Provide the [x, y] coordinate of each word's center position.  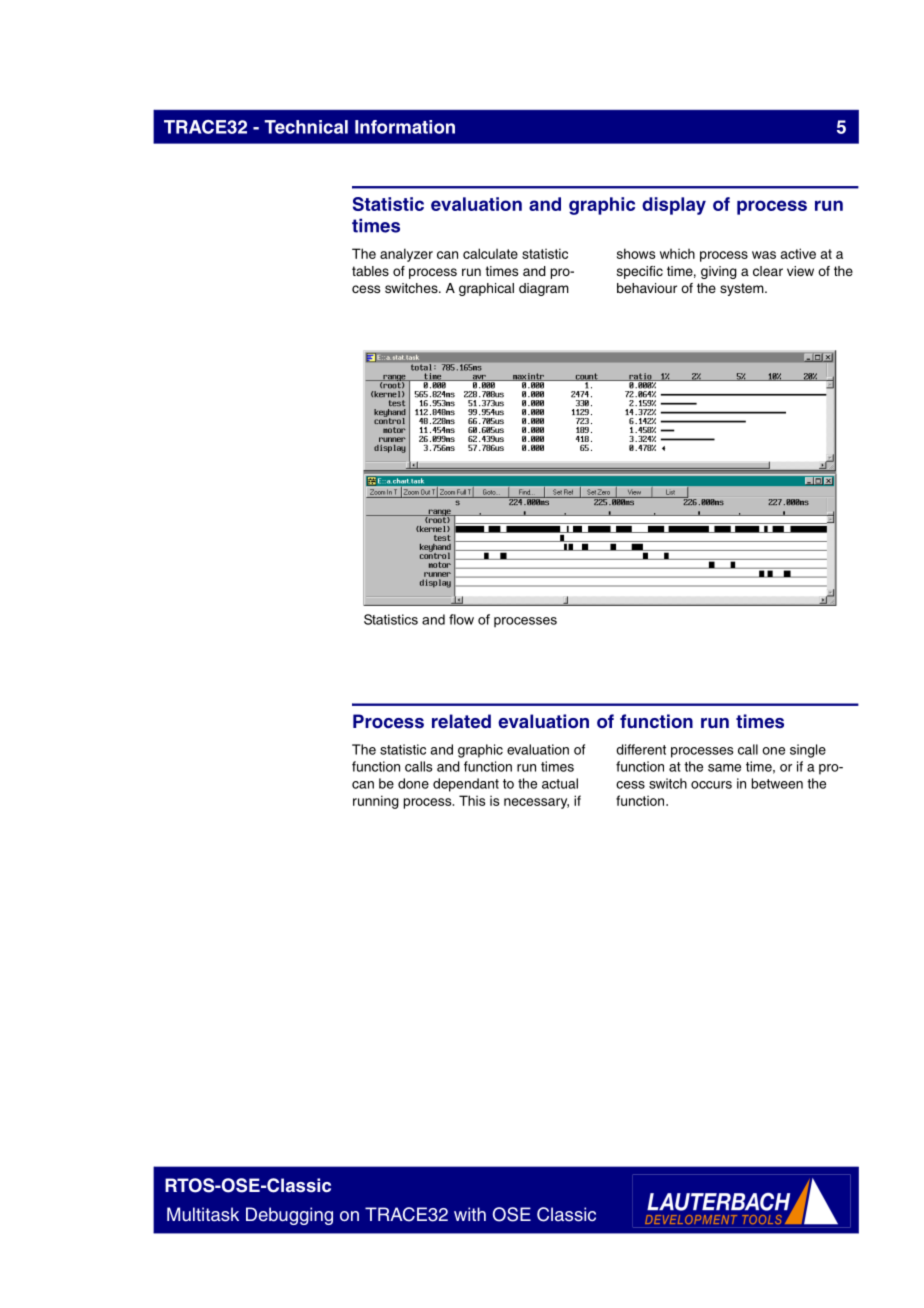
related [461, 721]
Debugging [289, 1216]
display [674, 206]
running [376, 802]
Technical [306, 127]
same [724, 768]
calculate [490, 253]
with [470, 1214]
